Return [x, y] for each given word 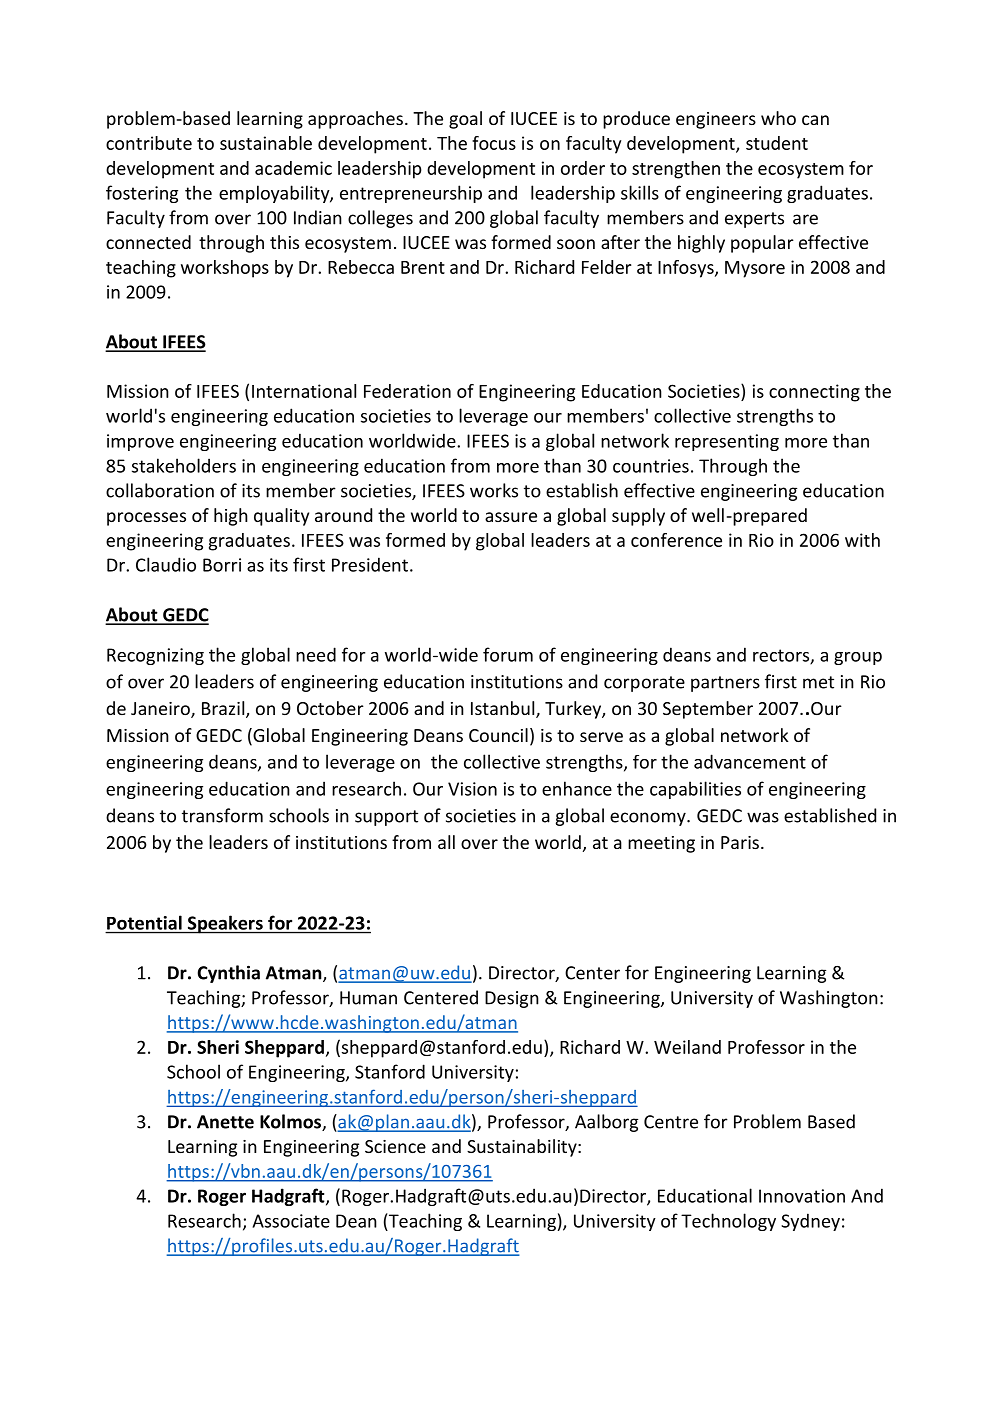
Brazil [224, 709]
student [777, 143]
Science [395, 1146]
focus [494, 143]
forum [508, 654]
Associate [291, 1221]
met [818, 682]
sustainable [266, 143]
